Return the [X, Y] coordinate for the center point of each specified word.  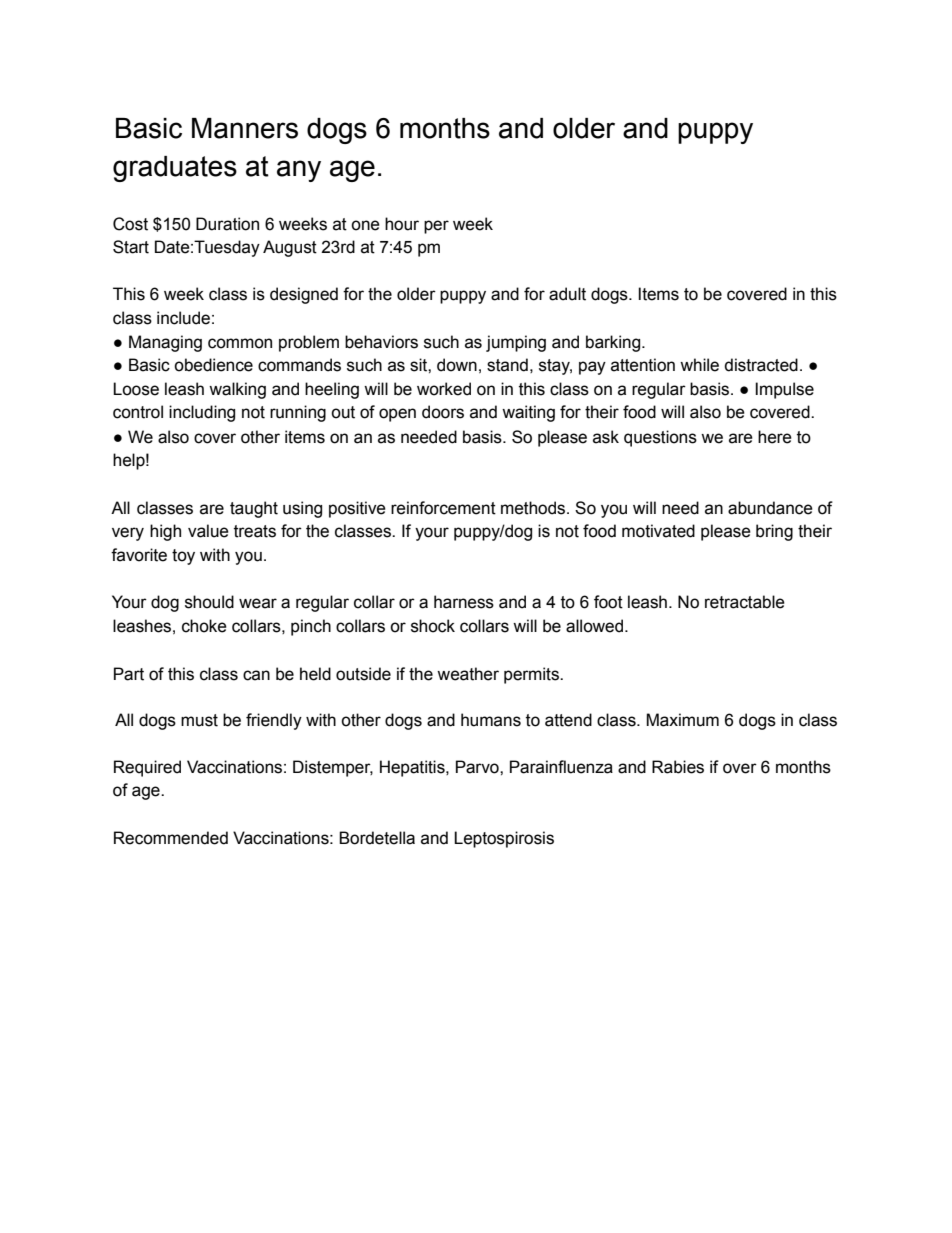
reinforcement [443, 508]
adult [567, 294]
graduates [175, 169]
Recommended [171, 838]
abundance [770, 508]
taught [254, 509]
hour [402, 224]
